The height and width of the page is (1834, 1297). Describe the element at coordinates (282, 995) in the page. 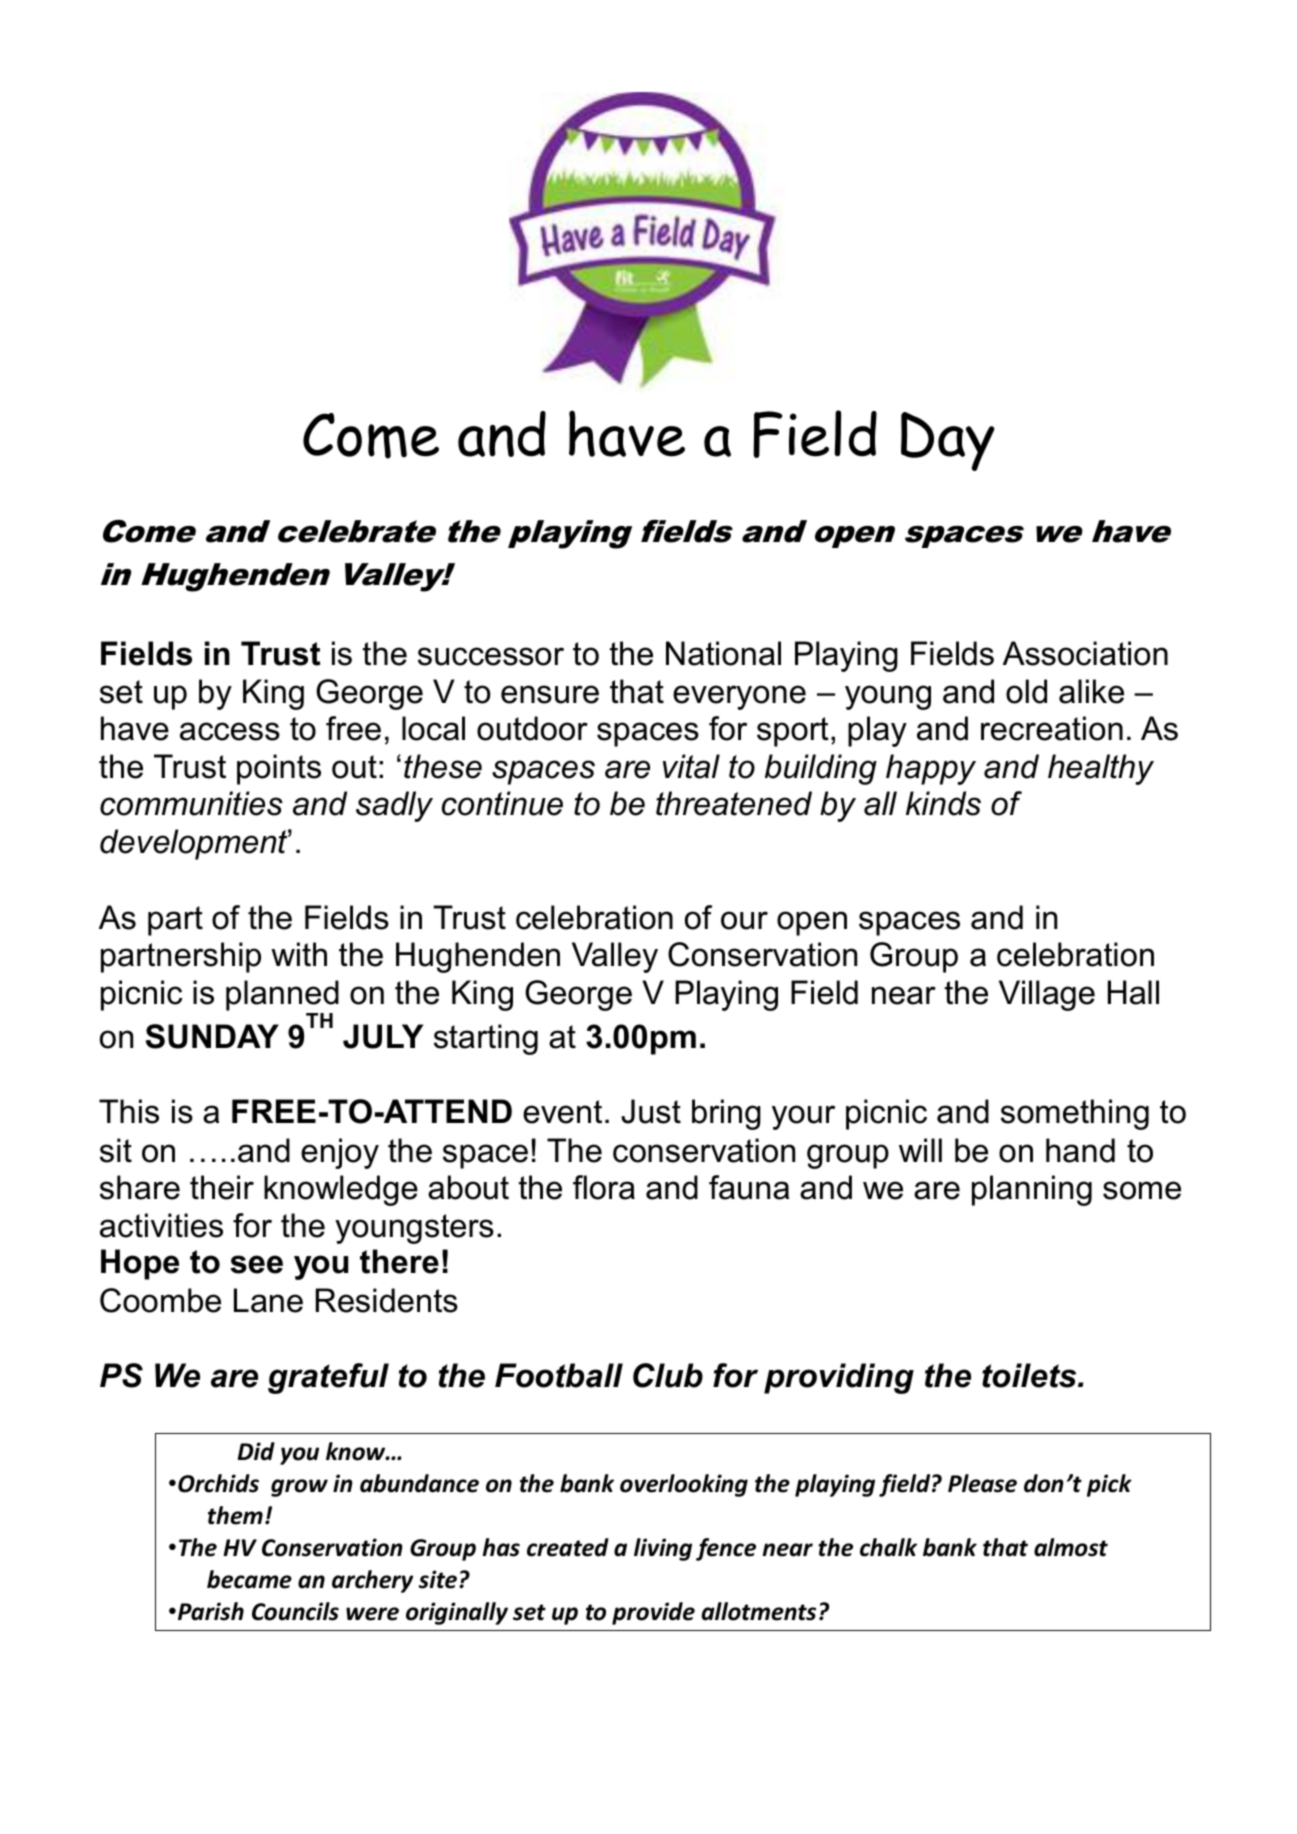

I see `planned` at that location.
